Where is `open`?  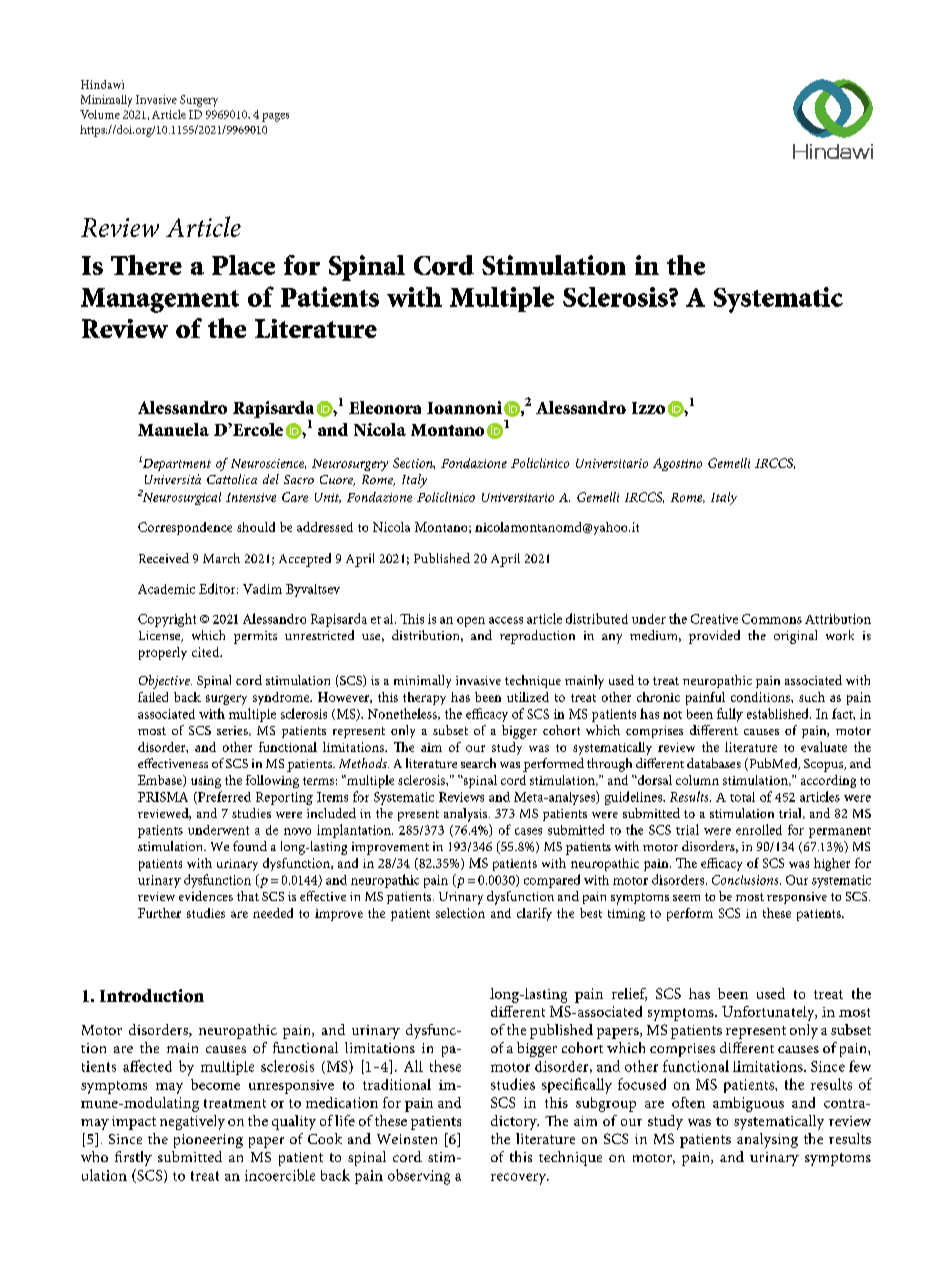
open is located at coordinates (471, 622).
